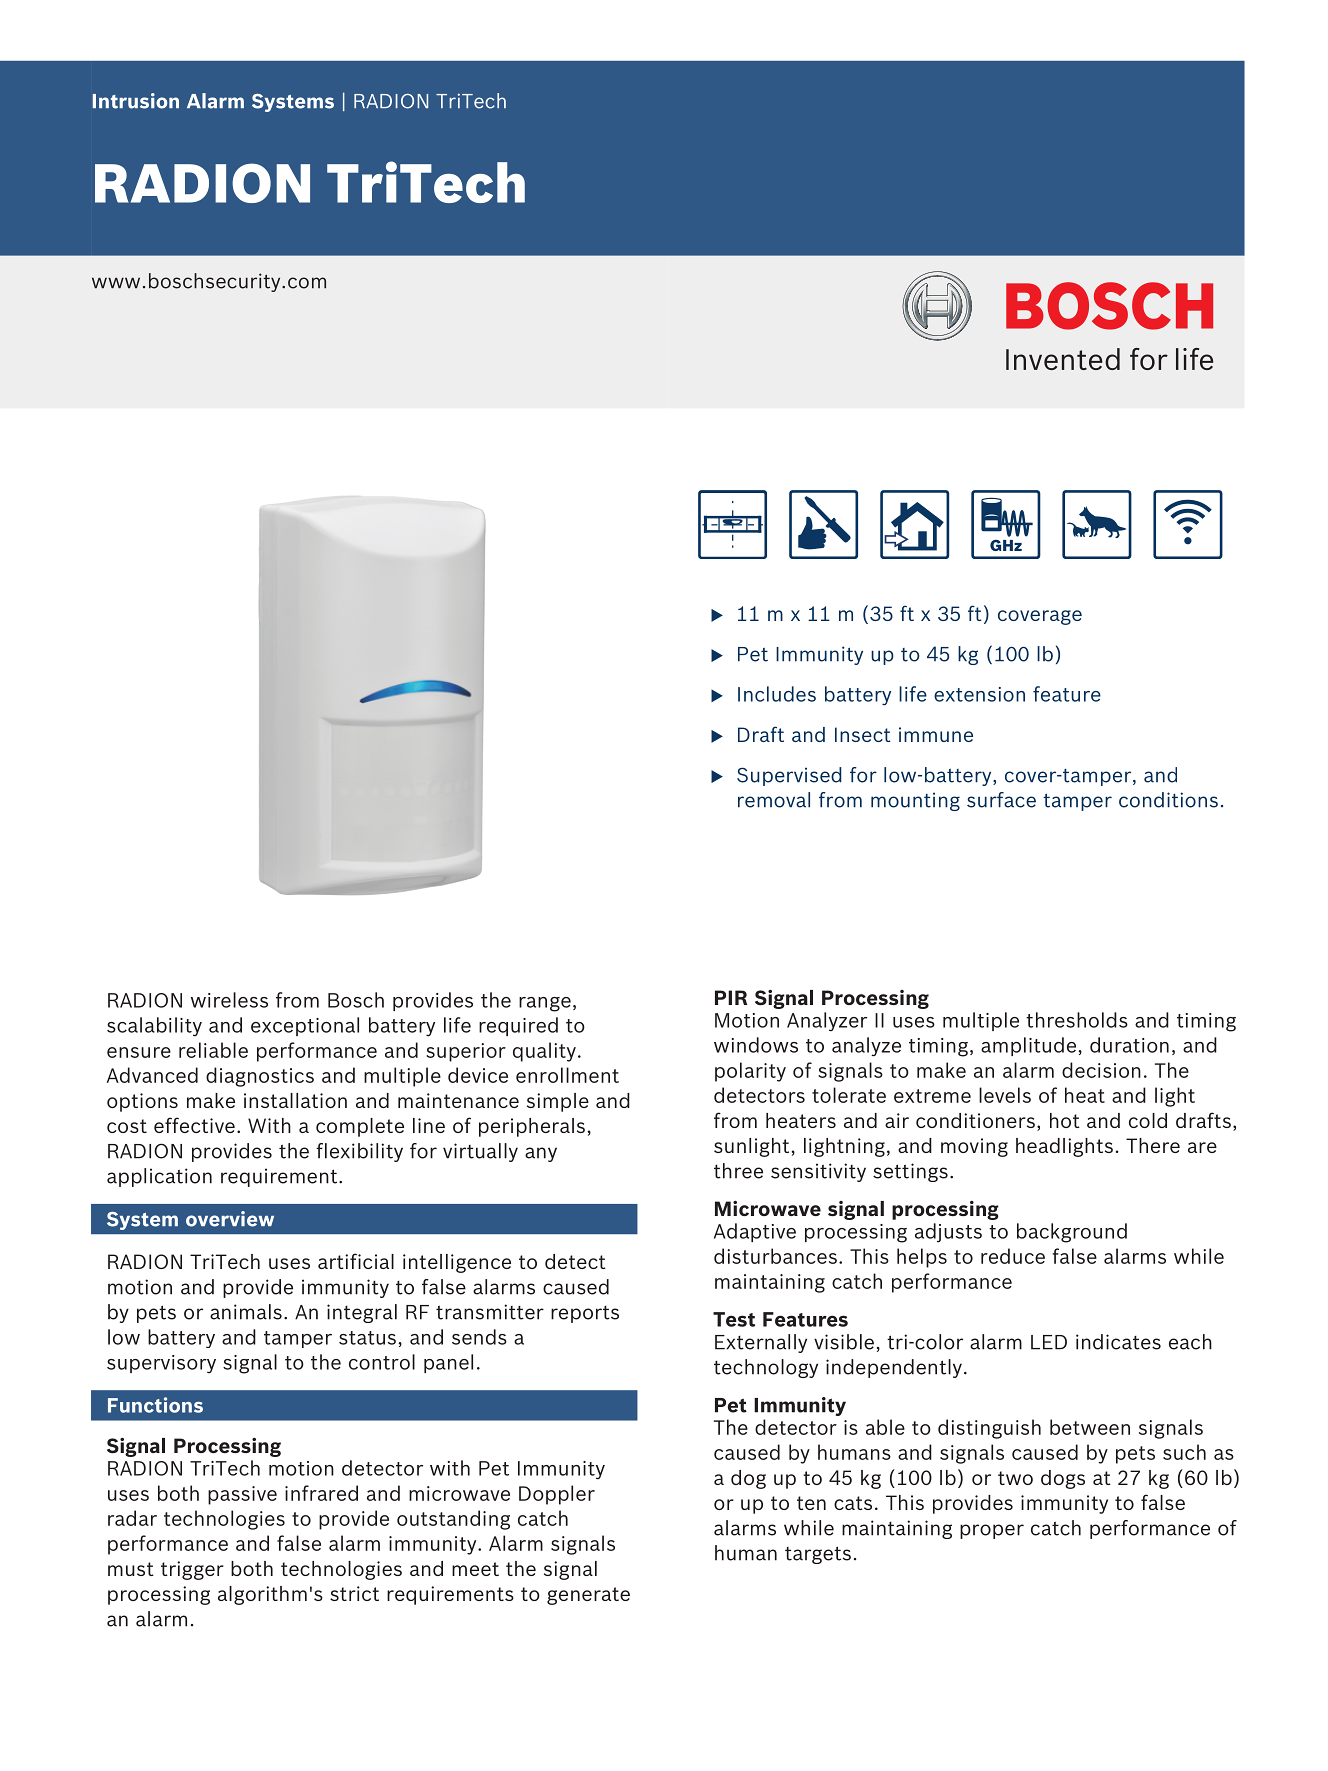 The width and height of the document is (1328, 1771). I want to click on surface, so click(1001, 800).
